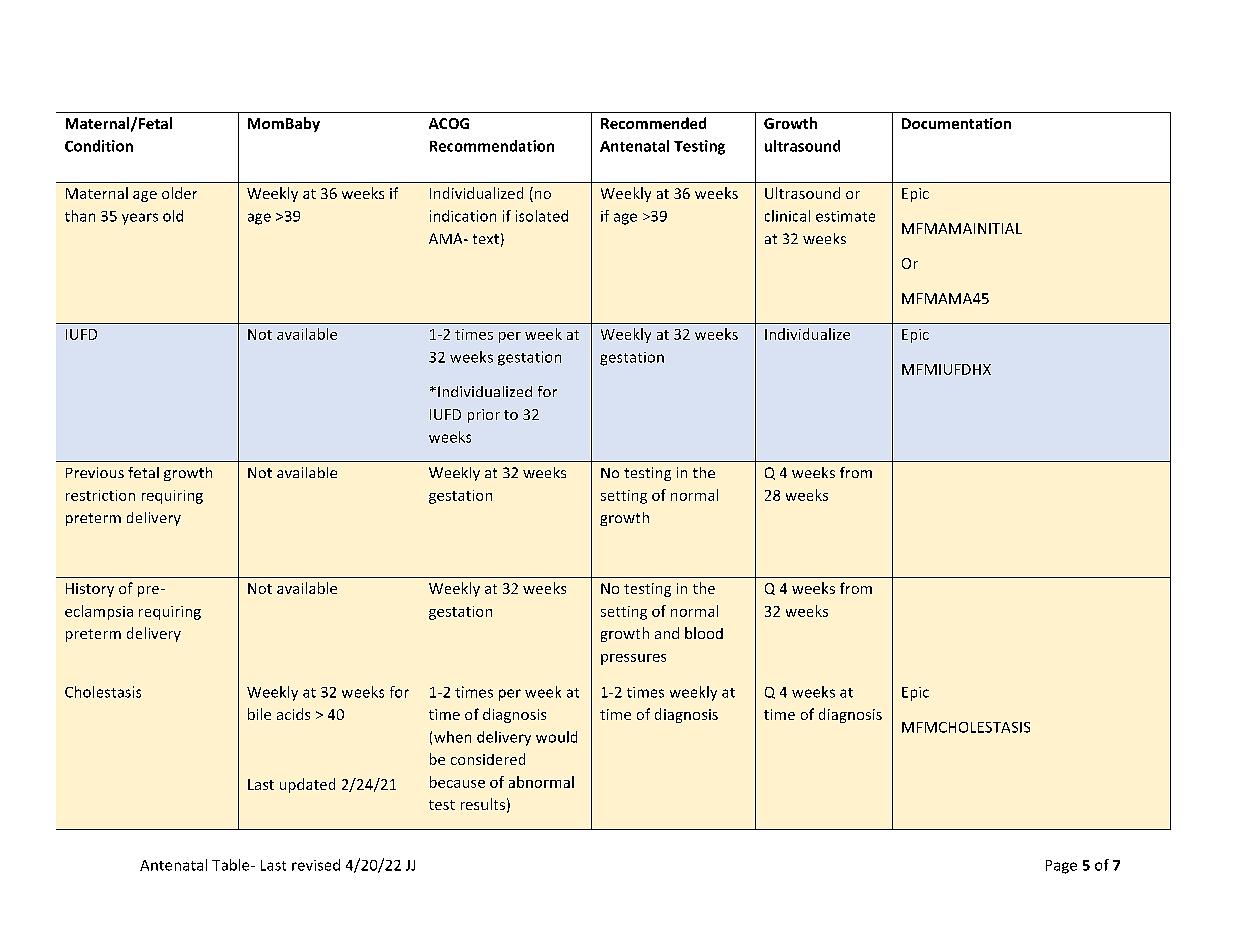 Image resolution: width=1233 pixels, height=952 pixels. Describe the element at coordinates (316, 865) in the screenshot. I see `revised` at that location.
